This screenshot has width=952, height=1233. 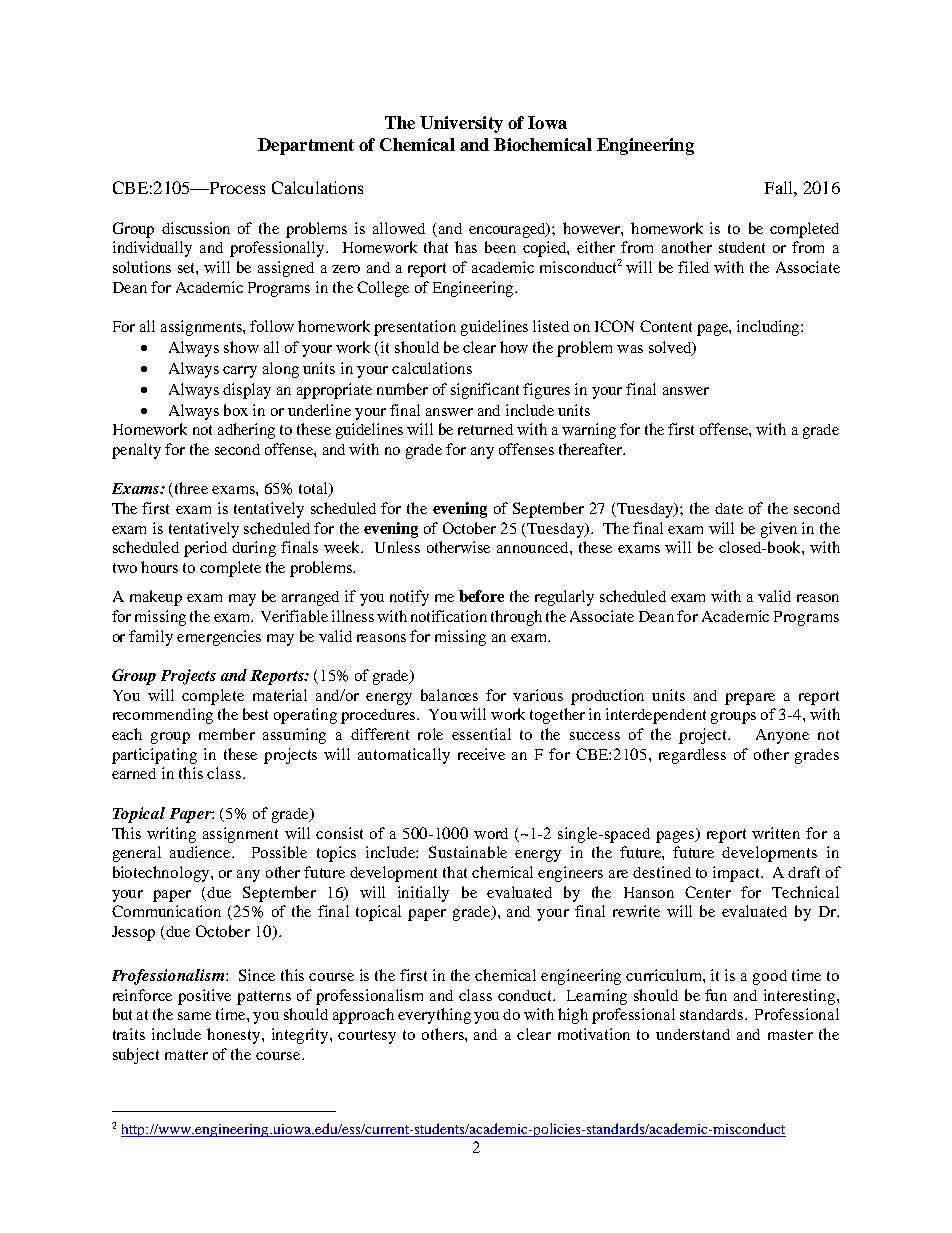 What do you see at coordinates (434, 1016) in the screenshot?
I see `everything` at bounding box center [434, 1016].
